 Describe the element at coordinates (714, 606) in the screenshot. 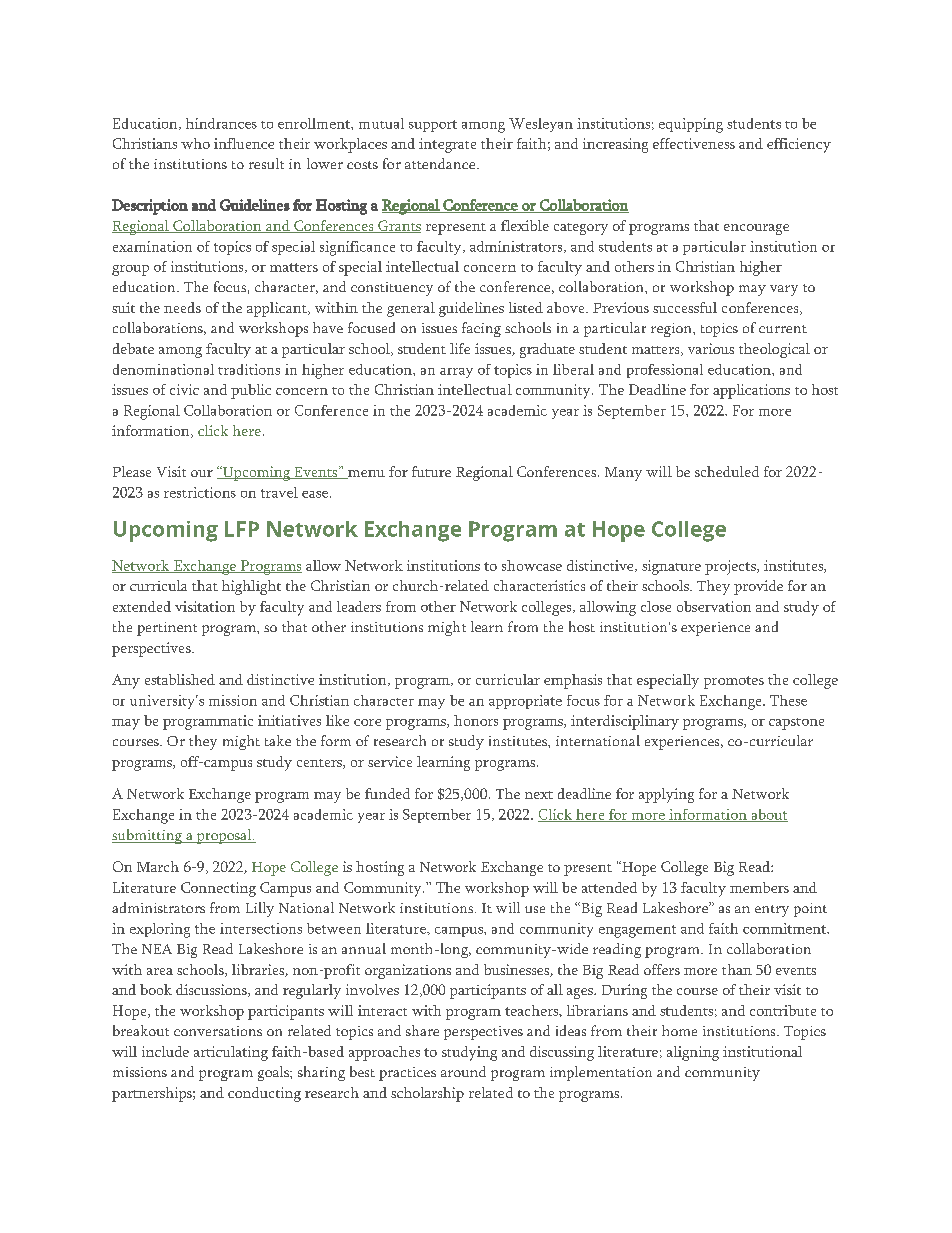

I see `observation` at that location.
